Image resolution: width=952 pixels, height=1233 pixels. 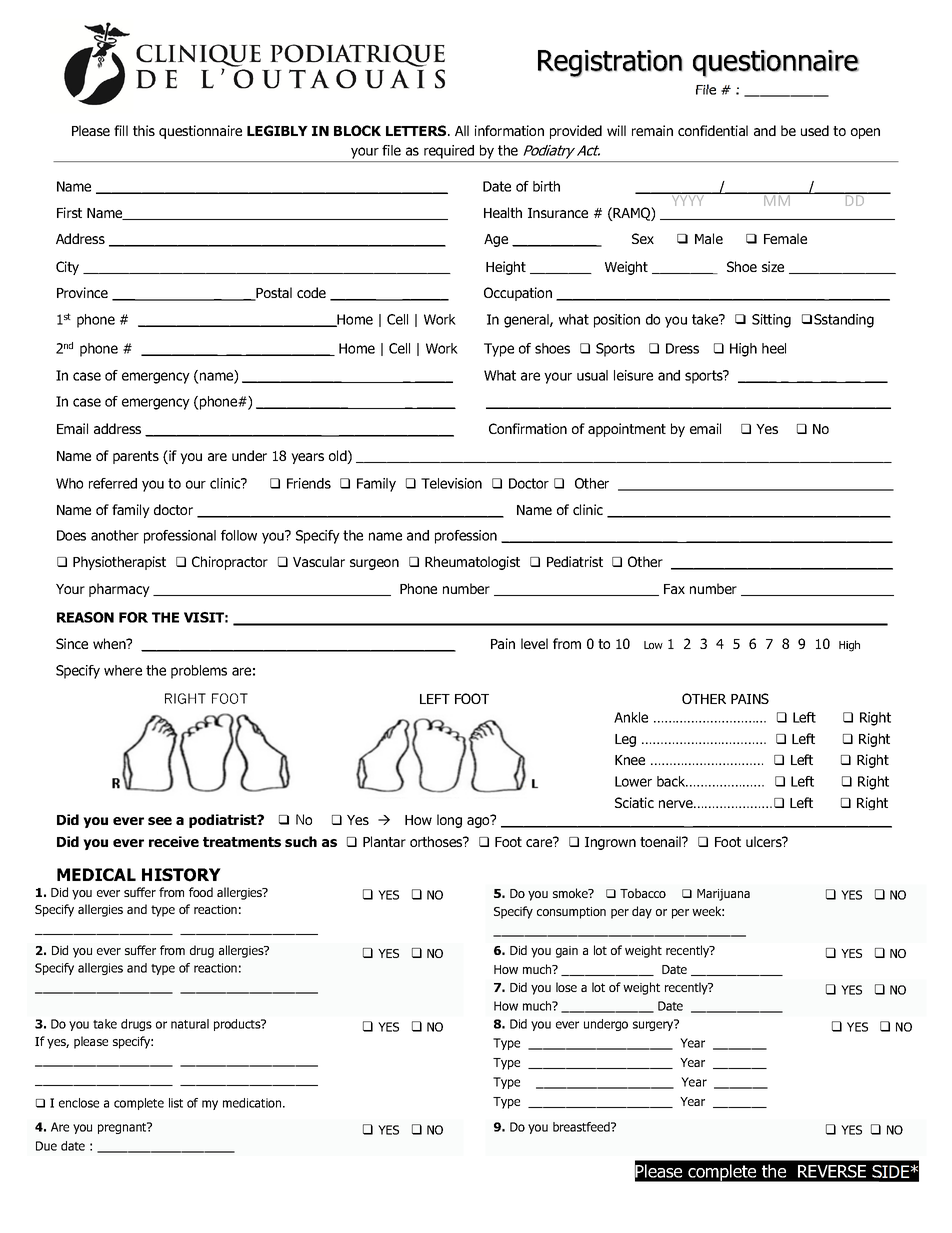 What do you see at coordinates (181, 875) in the document?
I see `HISTORY` at bounding box center [181, 875].
